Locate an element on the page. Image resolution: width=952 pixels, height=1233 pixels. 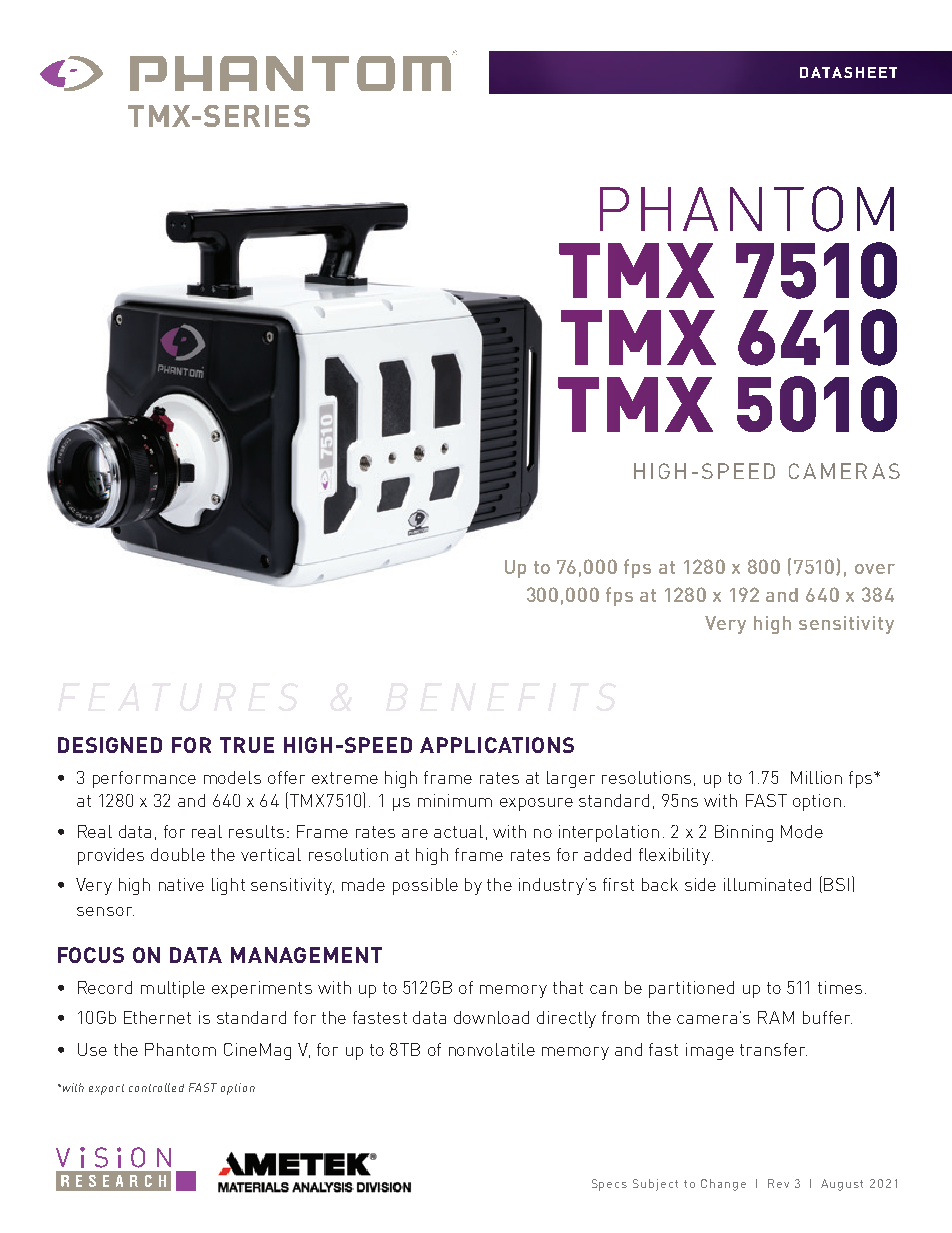
APPLICATIONS is located at coordinates (497, 745).
